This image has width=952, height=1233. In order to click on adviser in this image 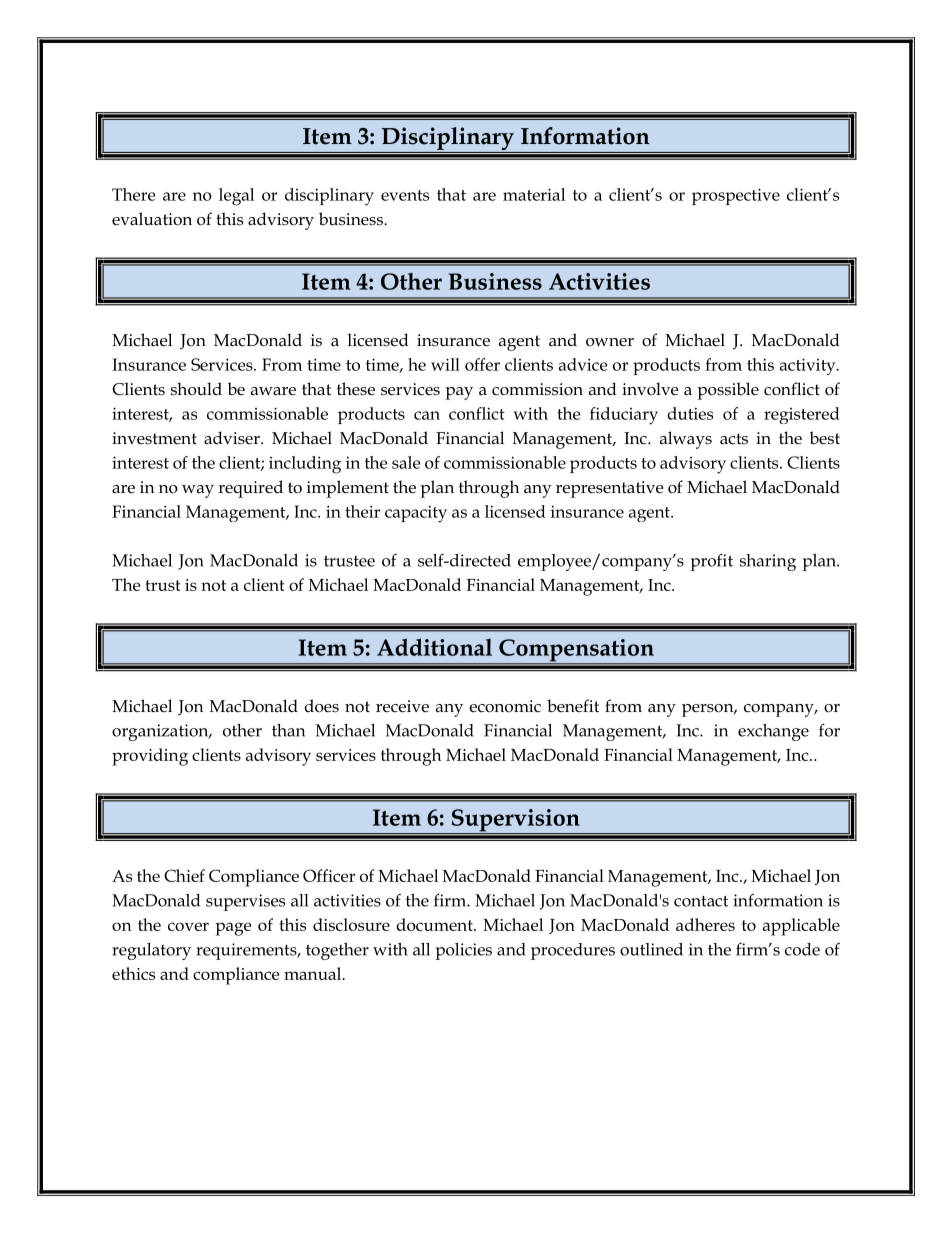, I will do `click(233, 438)`.
